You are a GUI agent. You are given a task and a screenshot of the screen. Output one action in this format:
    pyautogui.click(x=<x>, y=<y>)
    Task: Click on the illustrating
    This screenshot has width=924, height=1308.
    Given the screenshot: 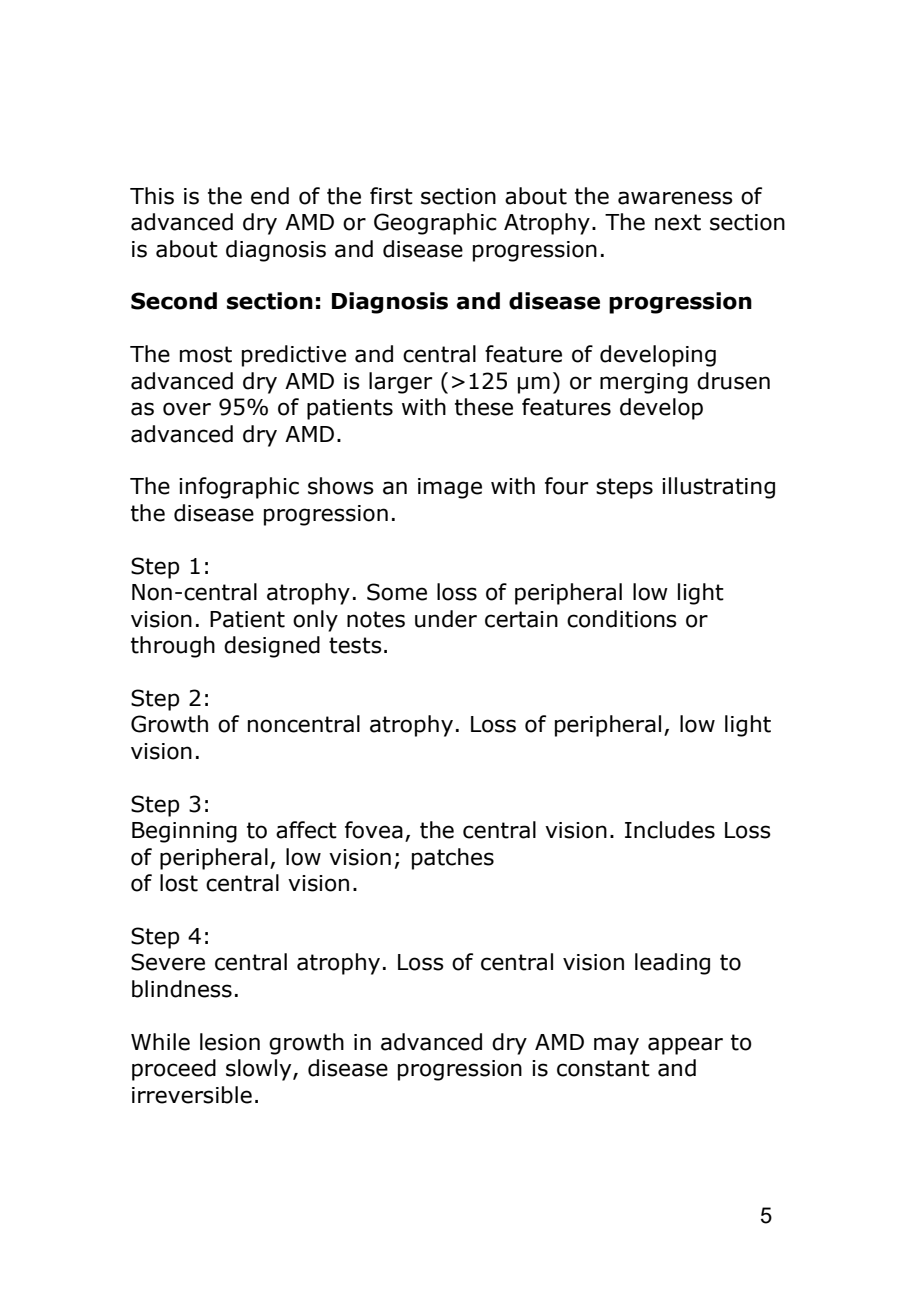 What is the action you would take?
    pyautogui.click(x=718, y=488)
